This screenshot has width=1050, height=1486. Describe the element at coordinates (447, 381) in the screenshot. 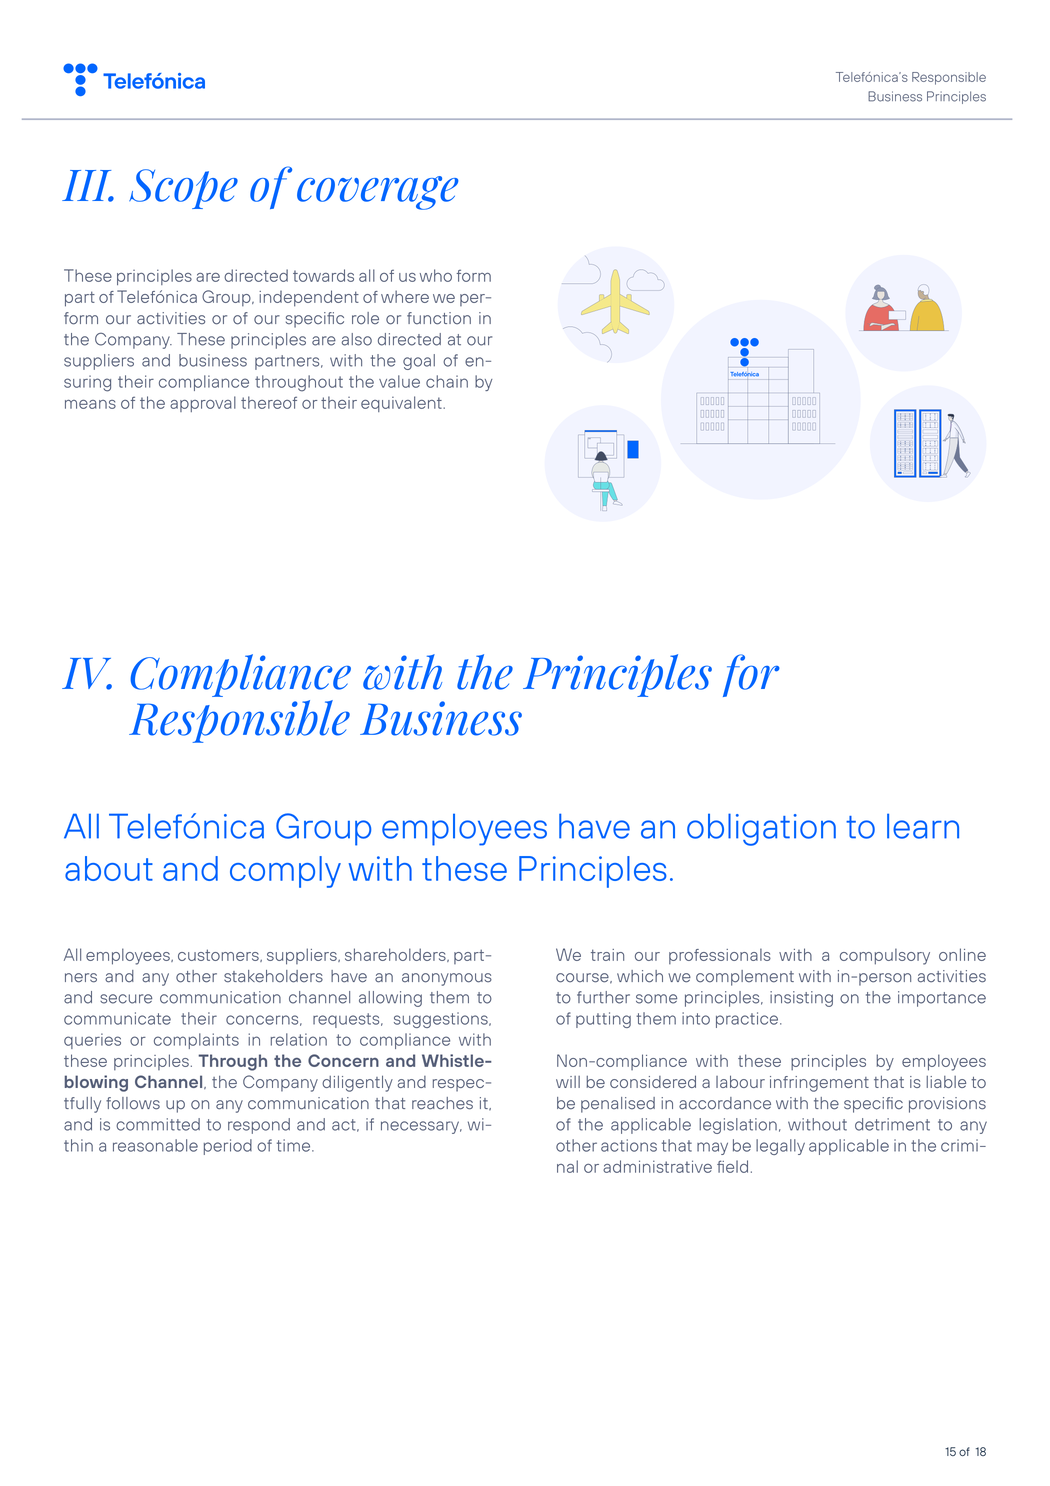

I see `chain` at that location.
